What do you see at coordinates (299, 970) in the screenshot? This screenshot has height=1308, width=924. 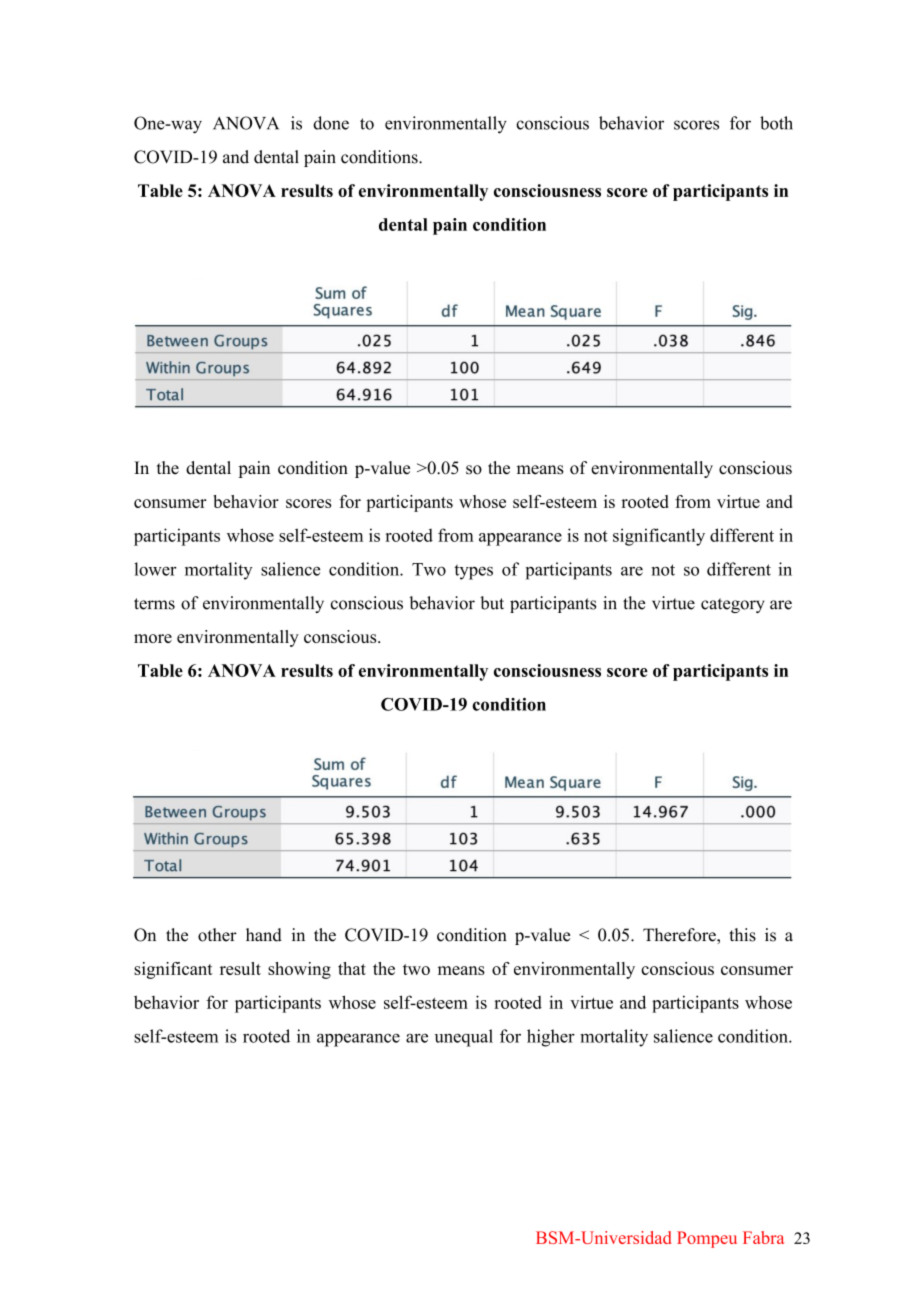 I see `showing` at bounding box center [299, 970].
